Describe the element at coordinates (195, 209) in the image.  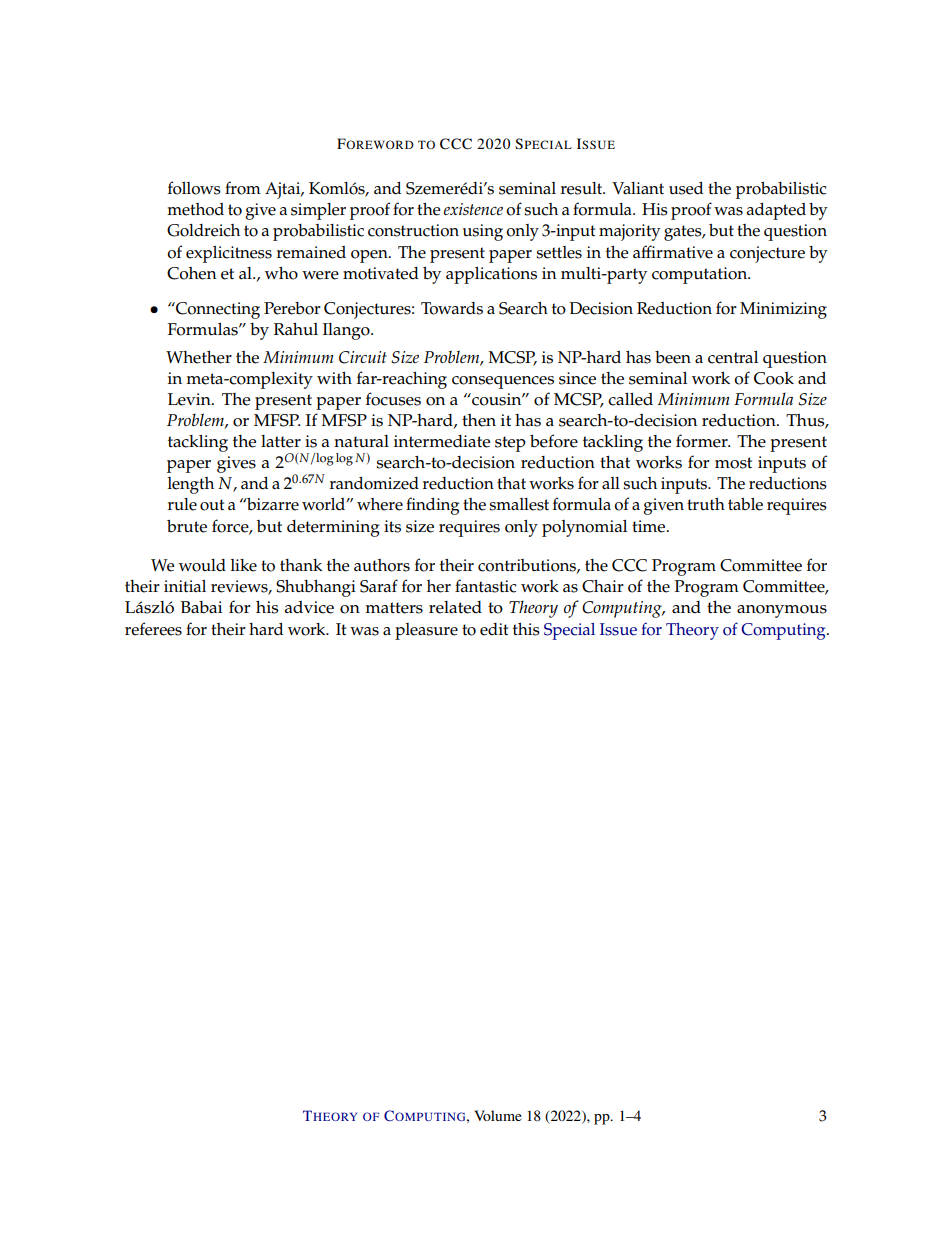
I see `method` at that location.
